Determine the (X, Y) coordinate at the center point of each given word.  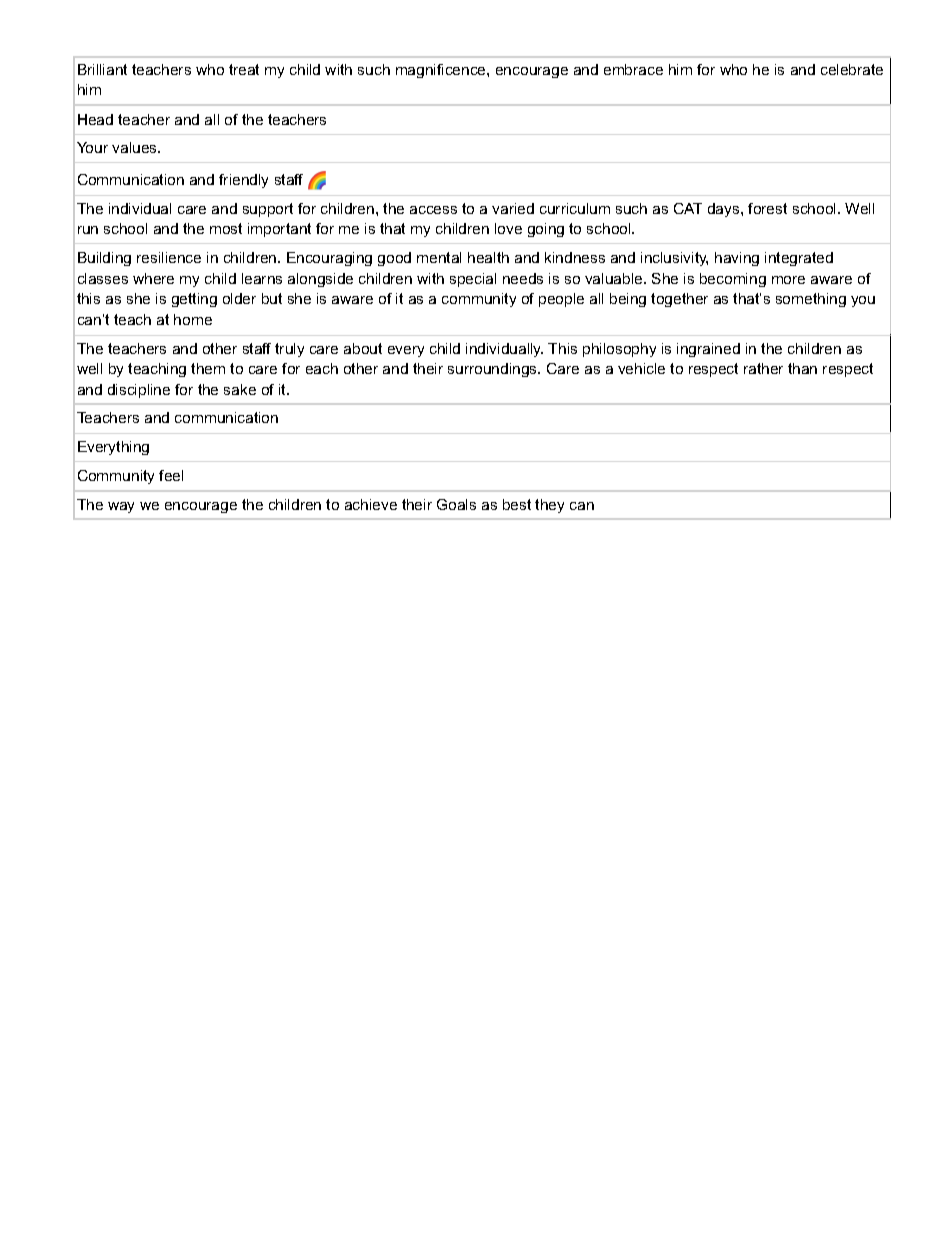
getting (194, 300)
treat (244, 69)
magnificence (442, 71)
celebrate (852, 69)
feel (171, 475)
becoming (733, 280)
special (473, 280)
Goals (456, 504)
